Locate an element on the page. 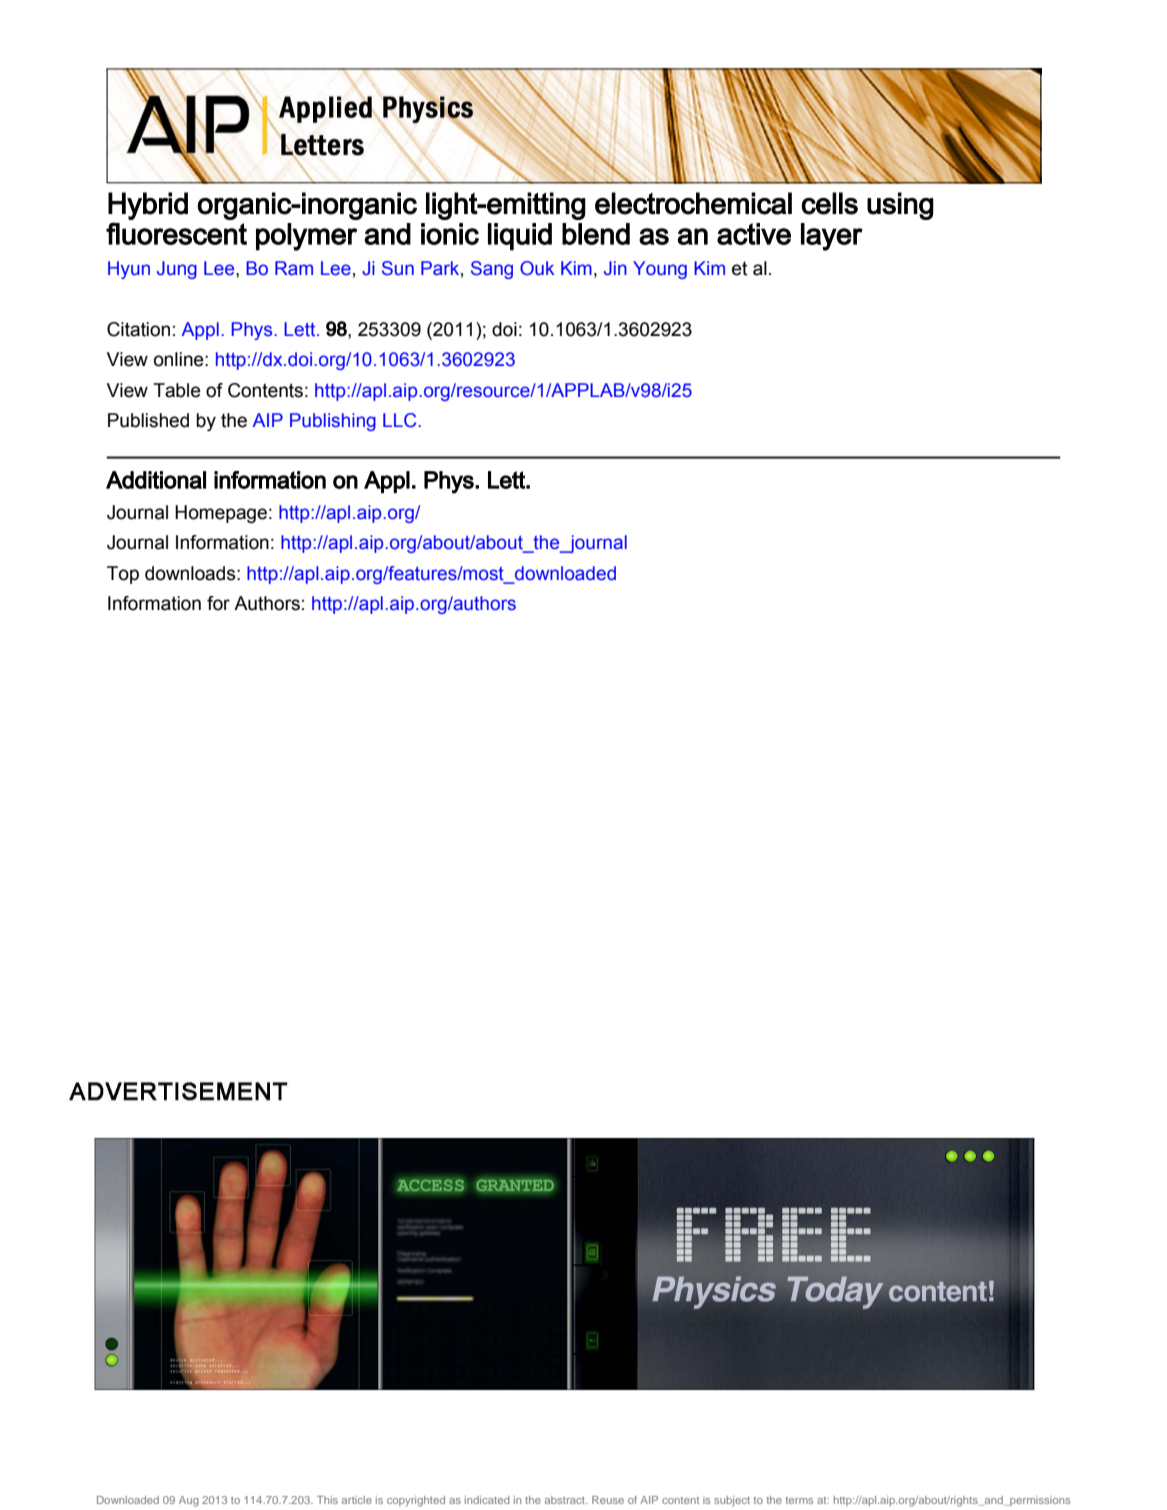 The image size is (1167, 1510). liquid is located at coordinates (520, 237).
